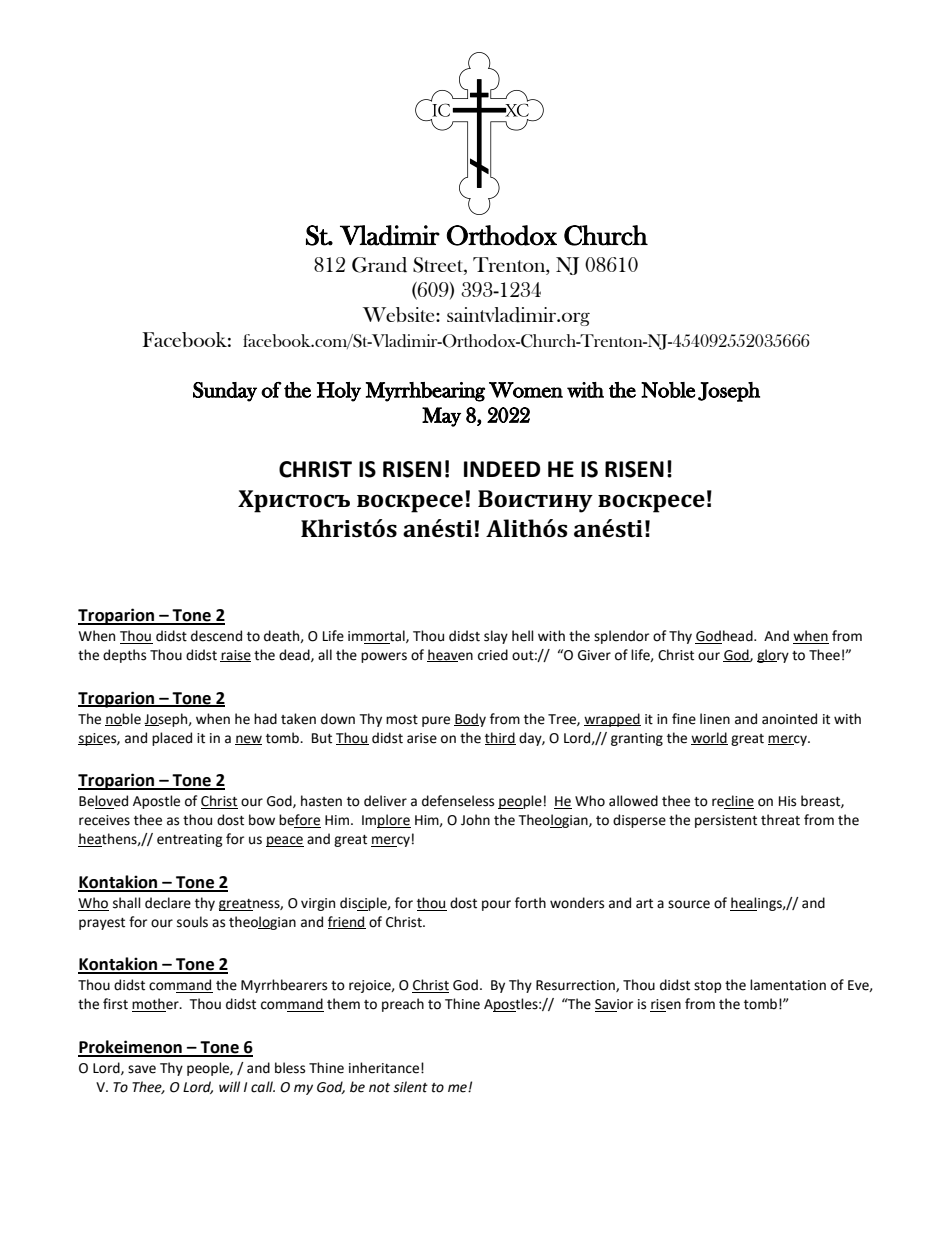 The height and width of the page is (1233, 952). What do you see at coordinates (450, 655) in the page?
I see `heaven` at bounding box center [450, 655].
